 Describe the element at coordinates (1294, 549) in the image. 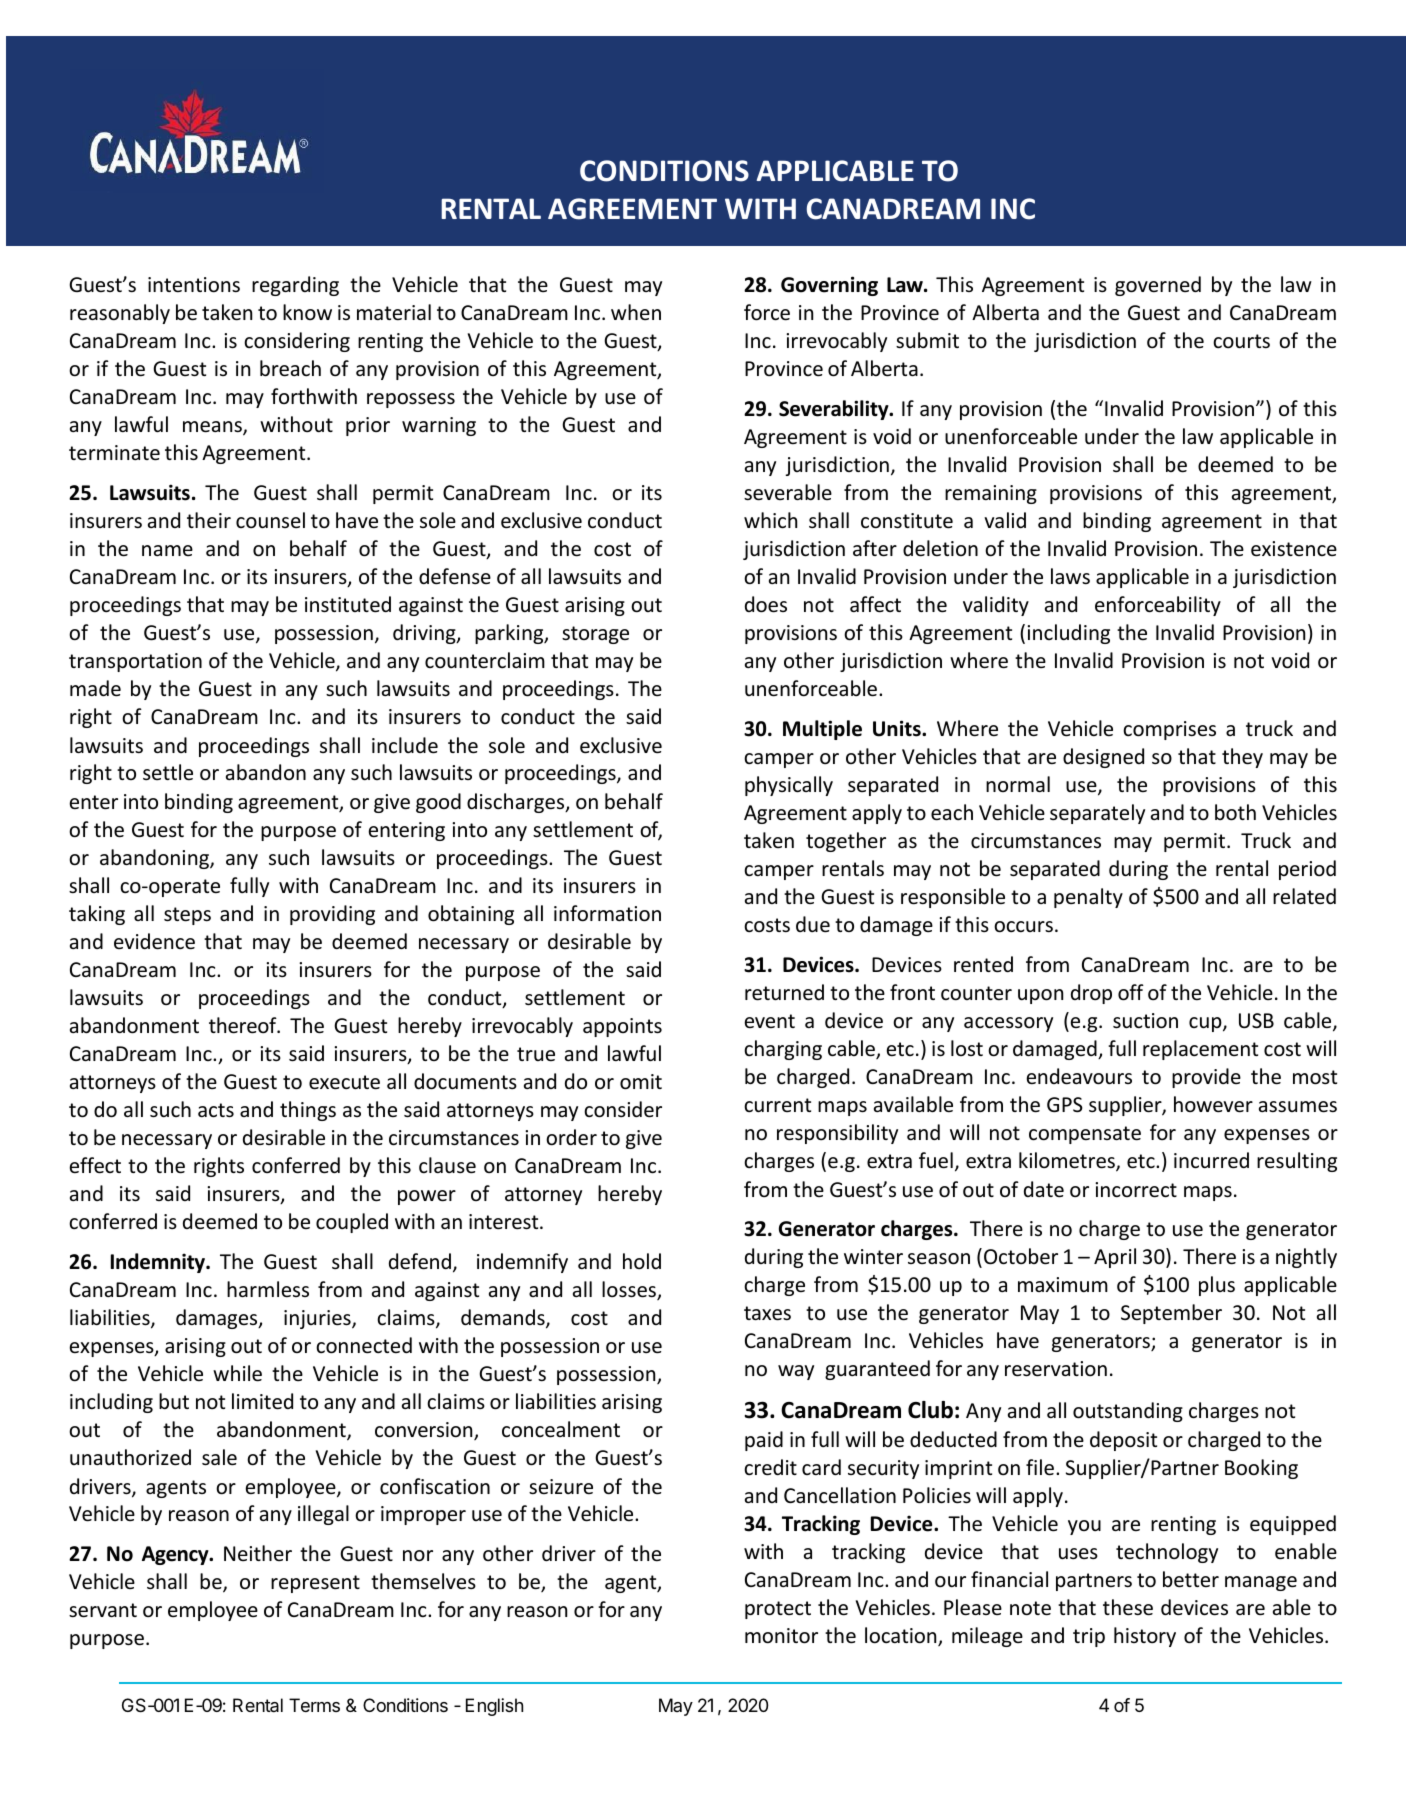

I see `existence` at that location.
